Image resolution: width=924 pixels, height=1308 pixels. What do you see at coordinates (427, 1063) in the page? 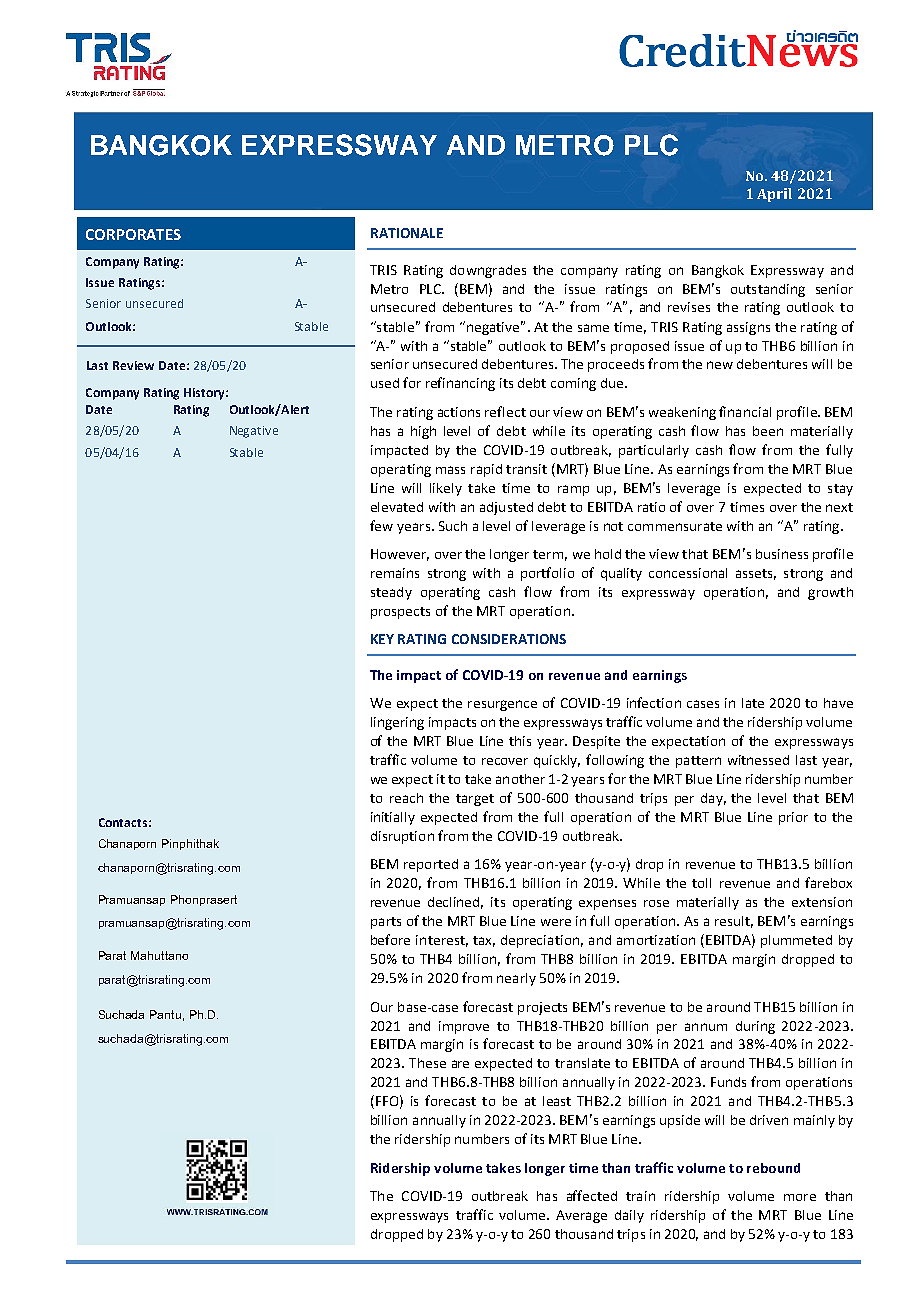
I see `These` at bounding box center [427, 1063].
